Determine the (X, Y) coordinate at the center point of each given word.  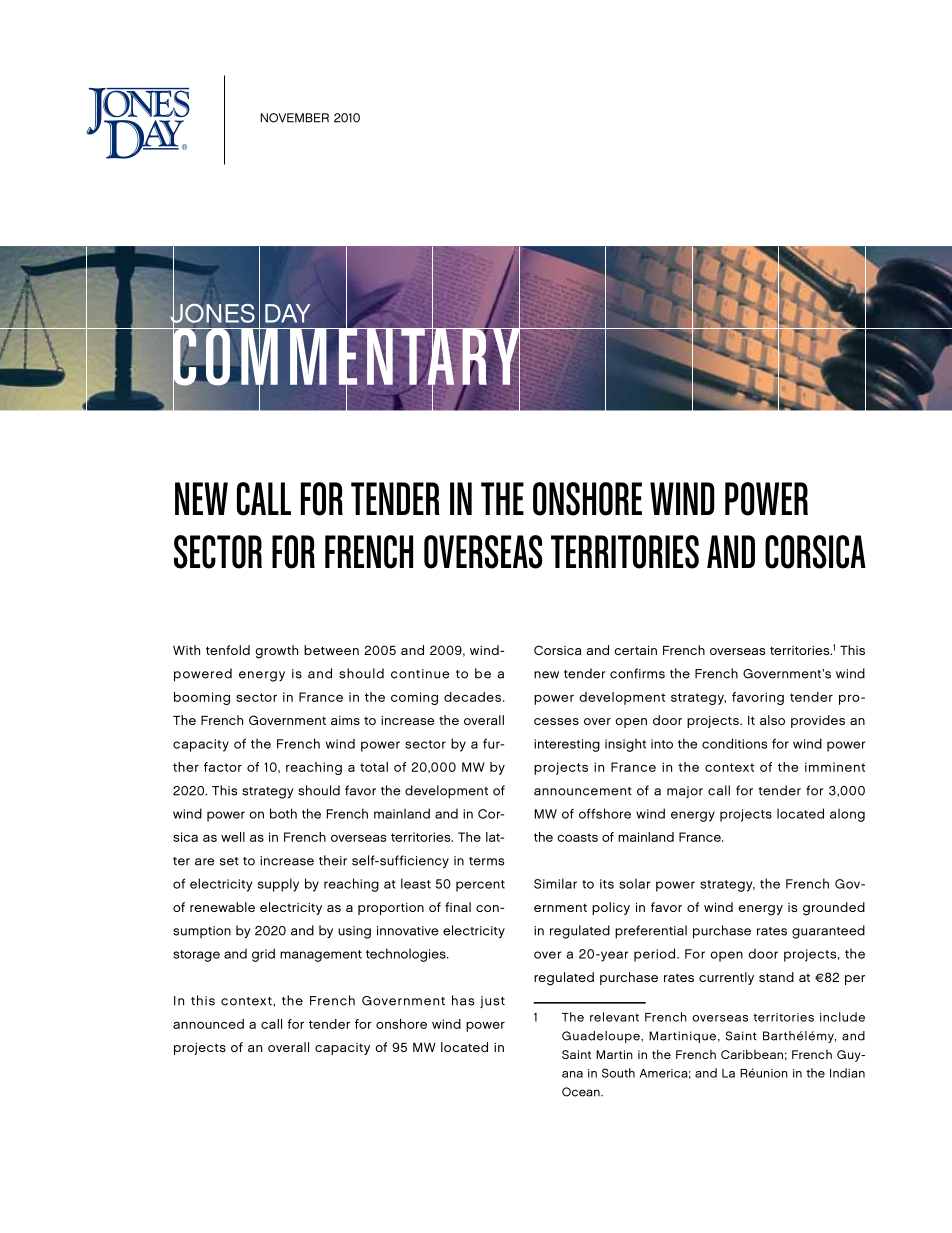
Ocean (582, 1092)
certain (635, 650)
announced (208, 1024)
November (294, 118)
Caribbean (752, 1054)
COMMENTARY (346, 357)
